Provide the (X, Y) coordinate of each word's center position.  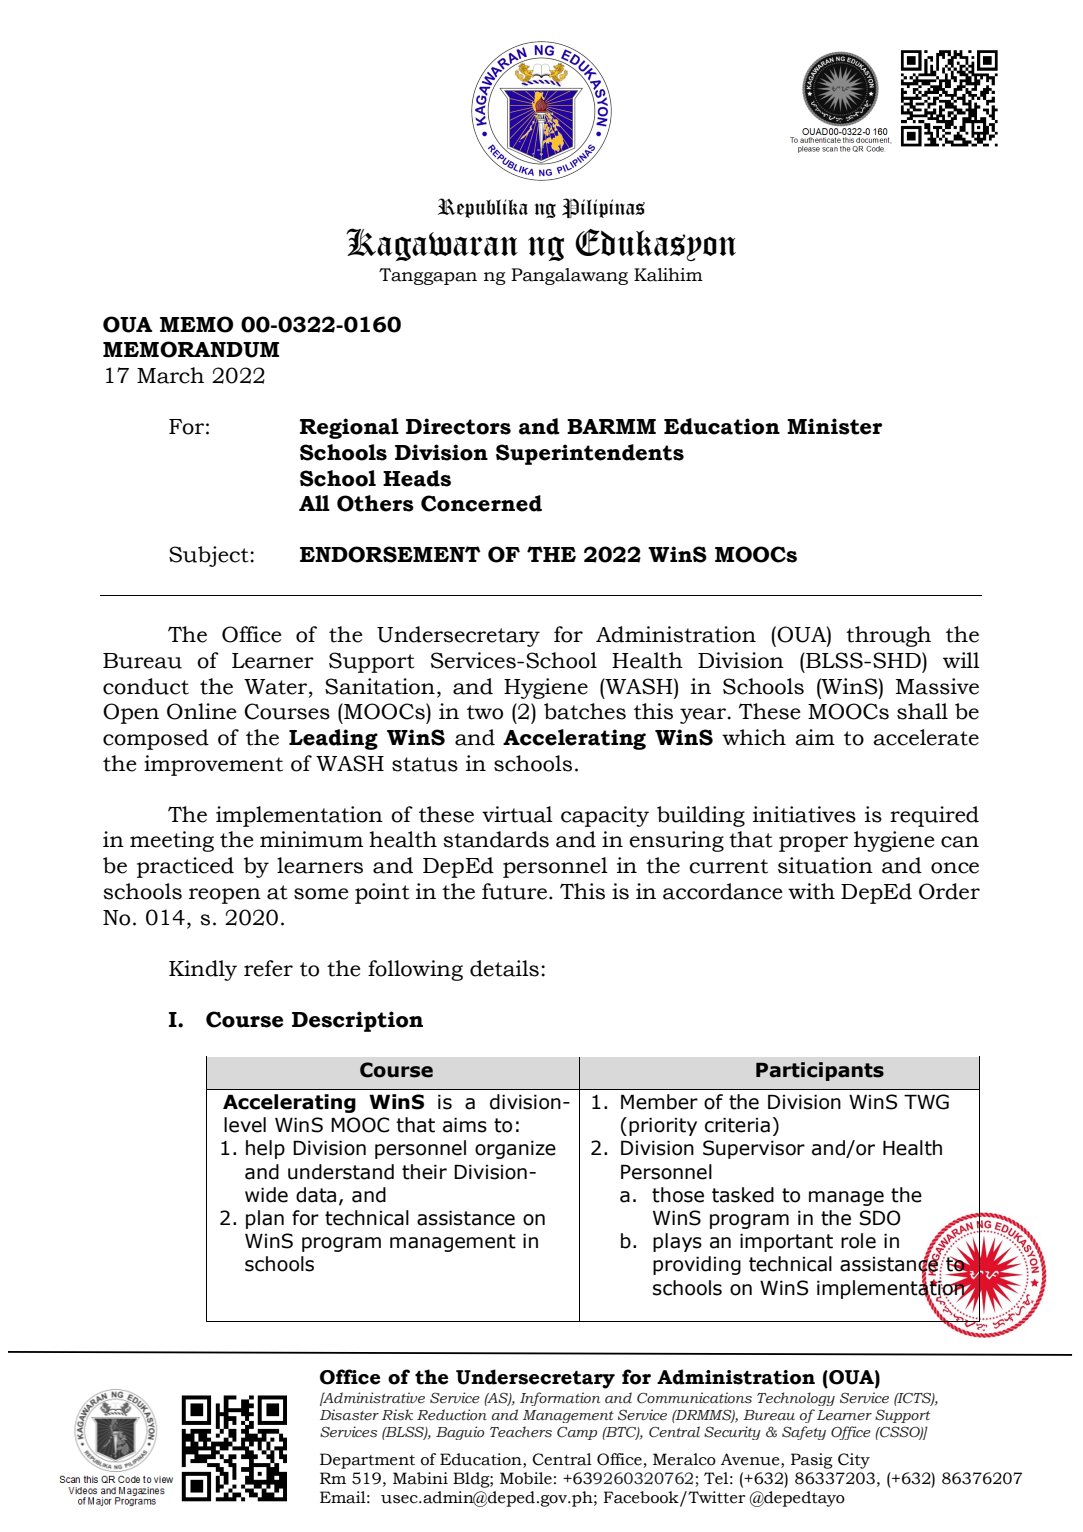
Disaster (349, 1415)
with (811, 891)
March (170, 375)
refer (268, 968)
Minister (834, 426)
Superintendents (590, 454)
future (514, 891)
